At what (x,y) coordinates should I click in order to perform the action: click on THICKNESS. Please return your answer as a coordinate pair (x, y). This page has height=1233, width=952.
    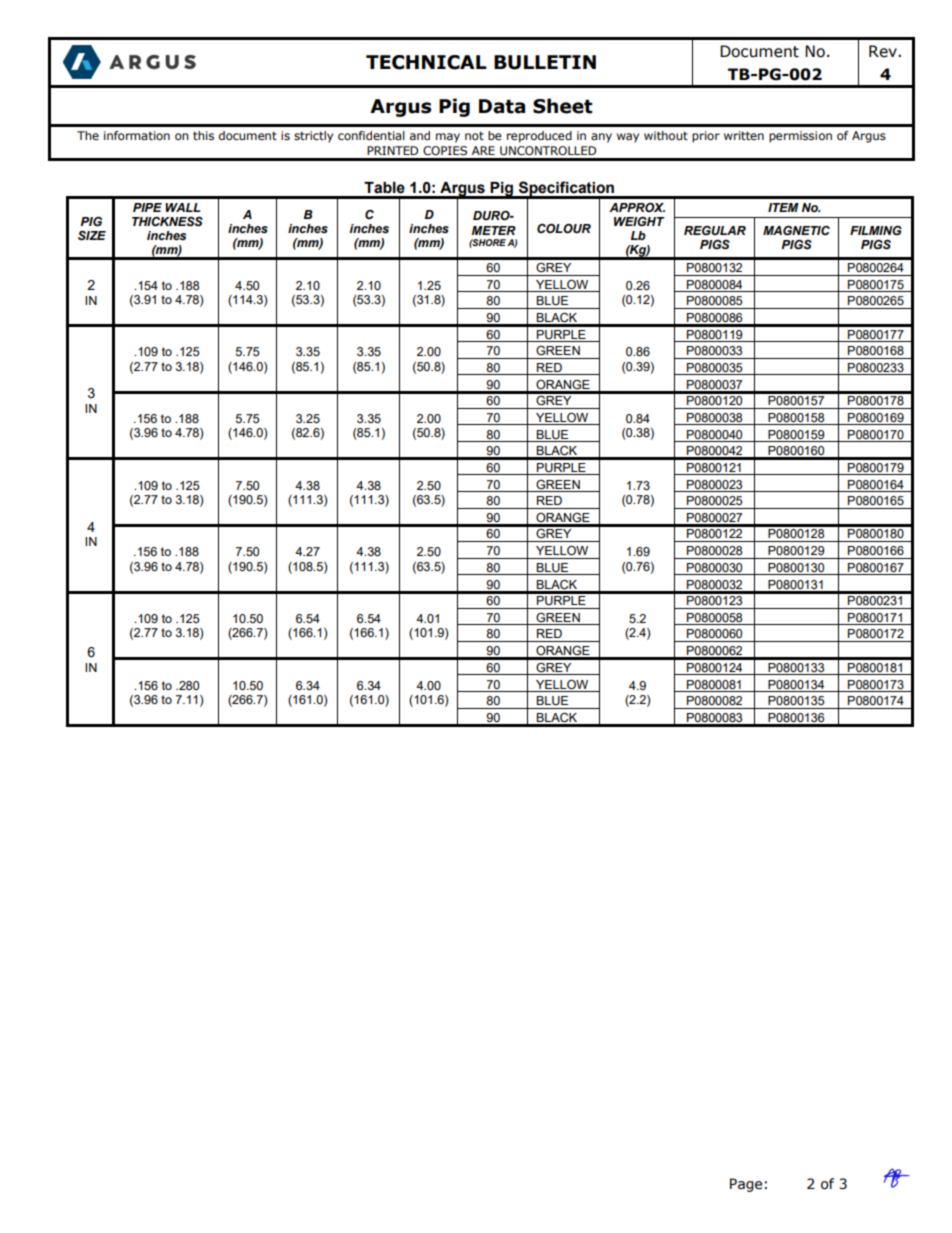
    Looking at the image, I should click on (167, 222).
